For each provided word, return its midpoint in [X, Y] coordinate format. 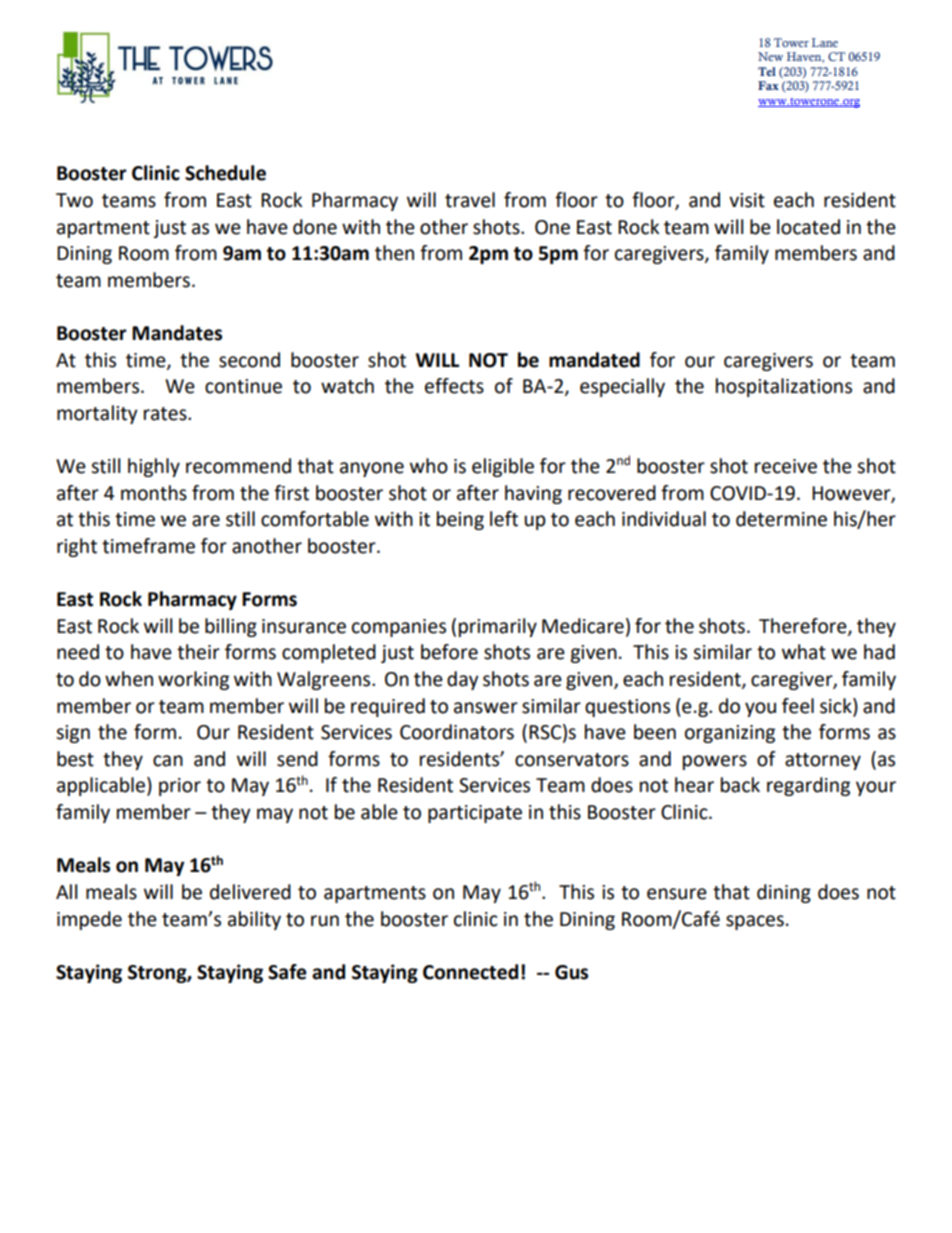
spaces [755, 922]
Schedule [225, 173]
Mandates [177, 333]
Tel [767, 71]
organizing [730, 734]
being [460, 520]
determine [781, 519]
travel [470, 200]
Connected [470, 972]
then [394, 253]
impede [89, 920]
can [168, 761]
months [154, 493]
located [808, 227]
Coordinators [457, 732]
